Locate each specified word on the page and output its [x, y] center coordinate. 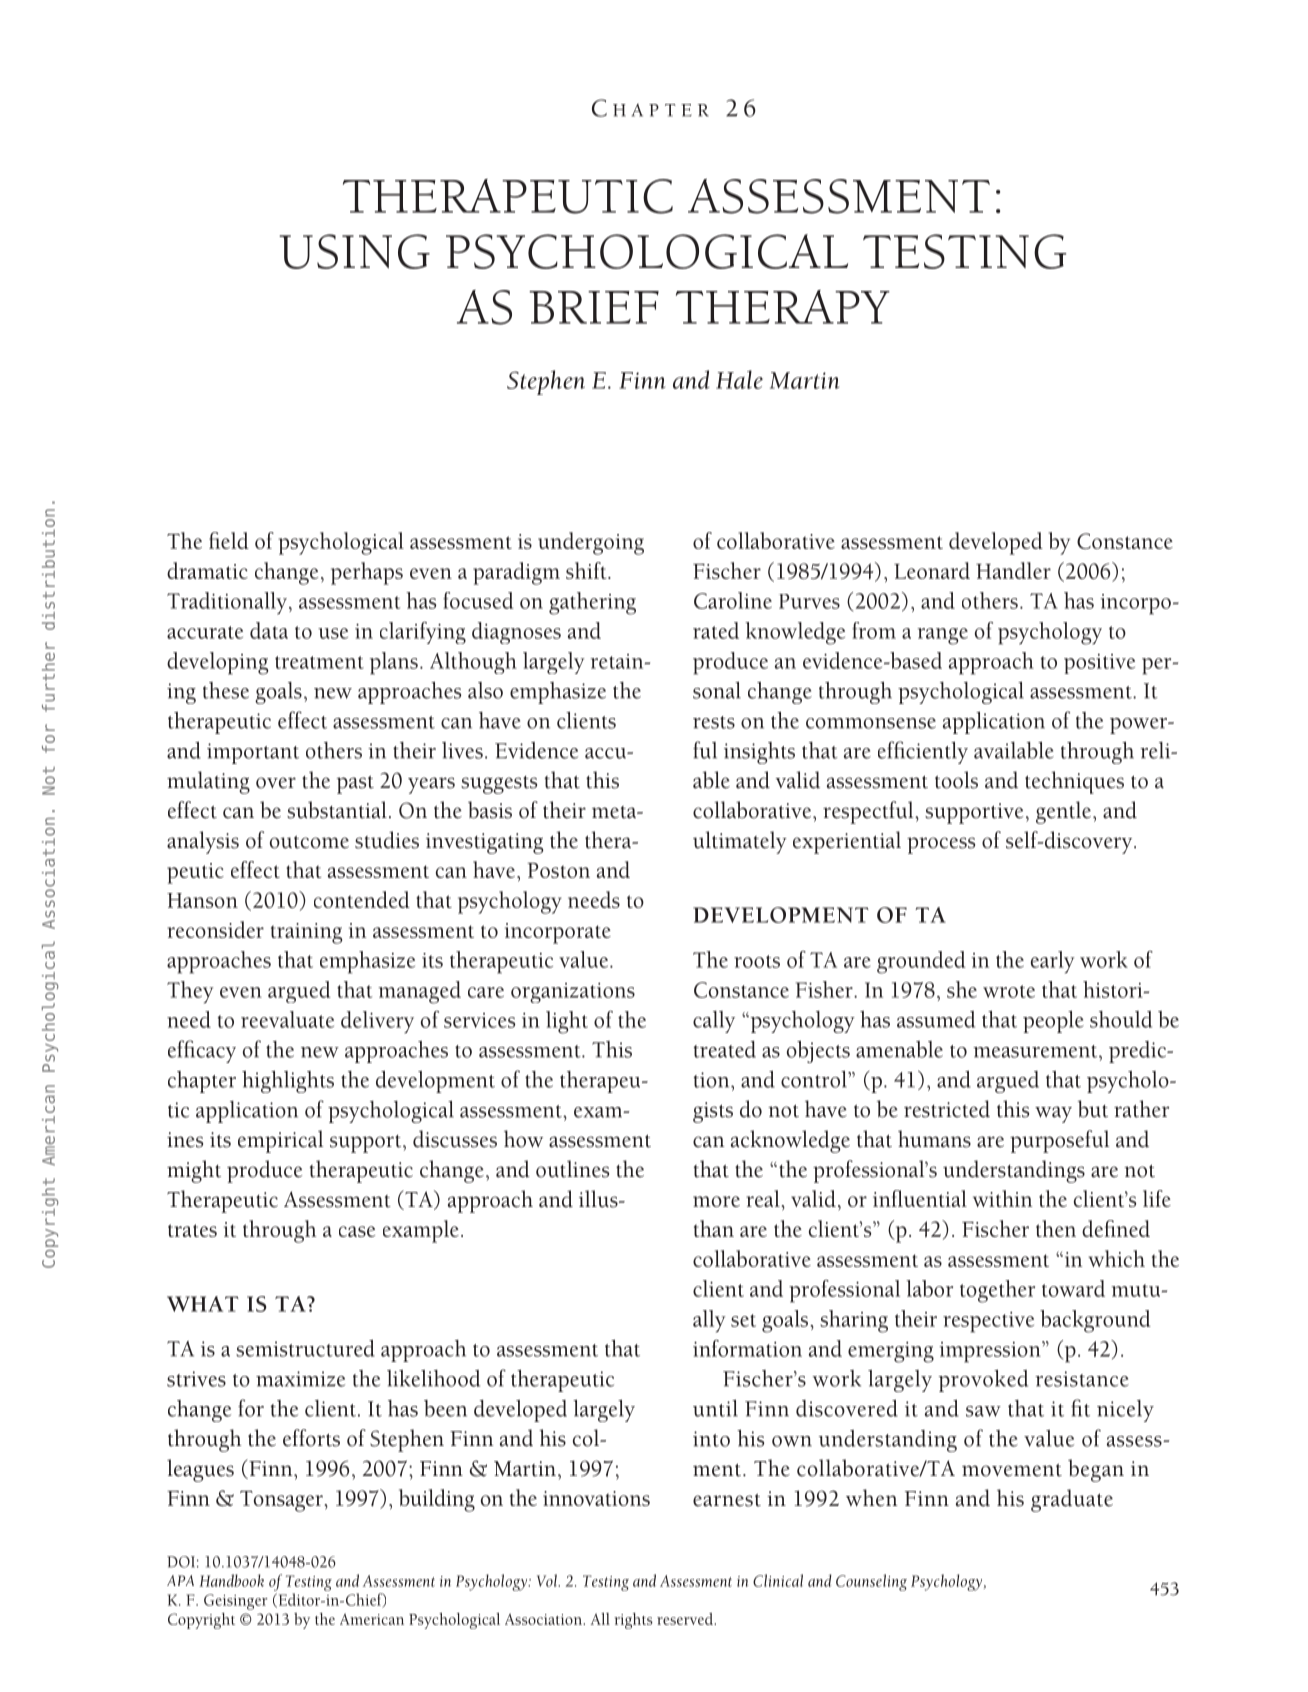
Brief [594, 307]
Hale [739, 379]
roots [757, 961]
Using [354, 251]
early [1053, 962]
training [306, 933]
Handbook [231, 1580]
